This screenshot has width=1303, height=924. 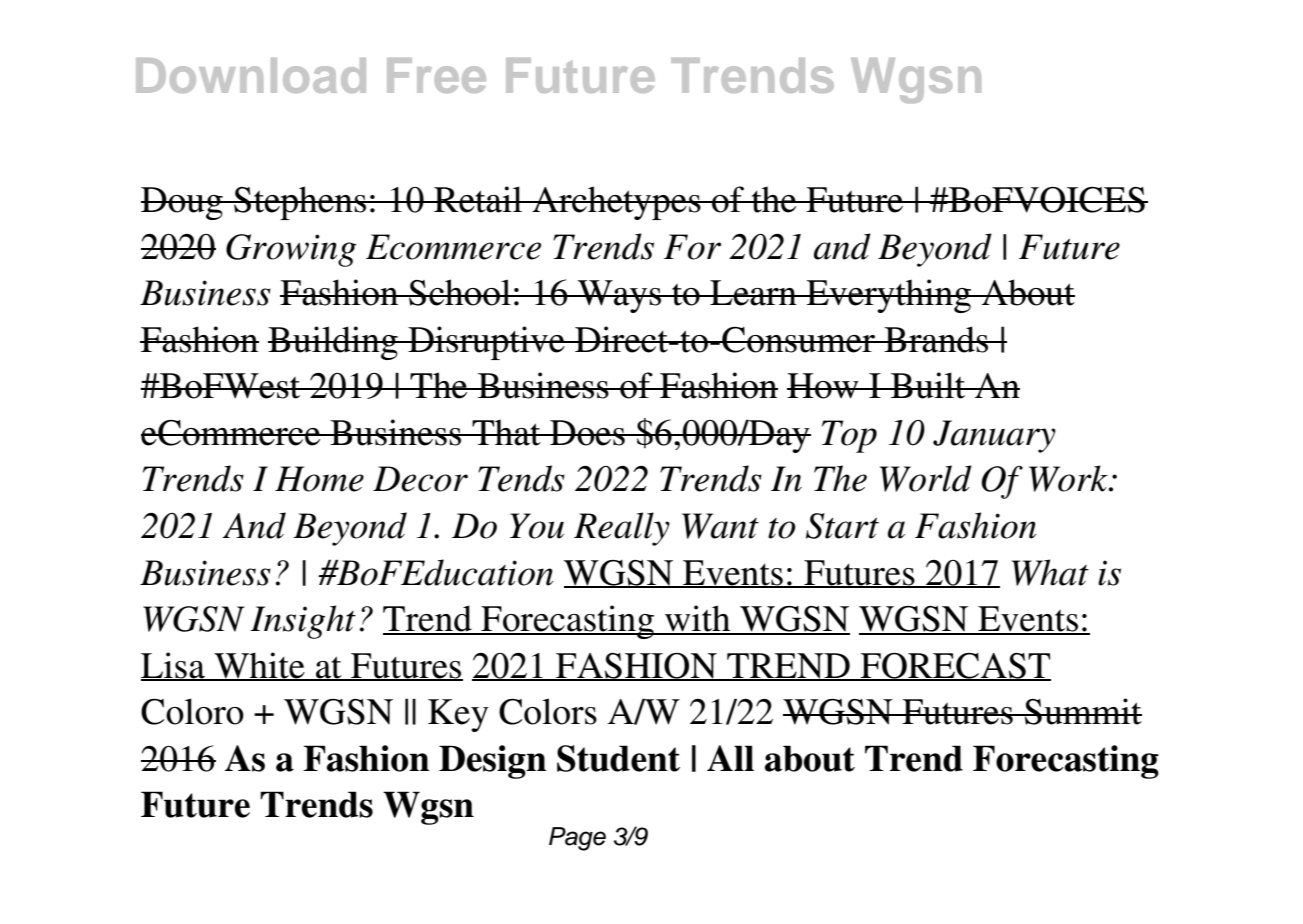 I want to click on Summit, so click(x=1082, y=711).
